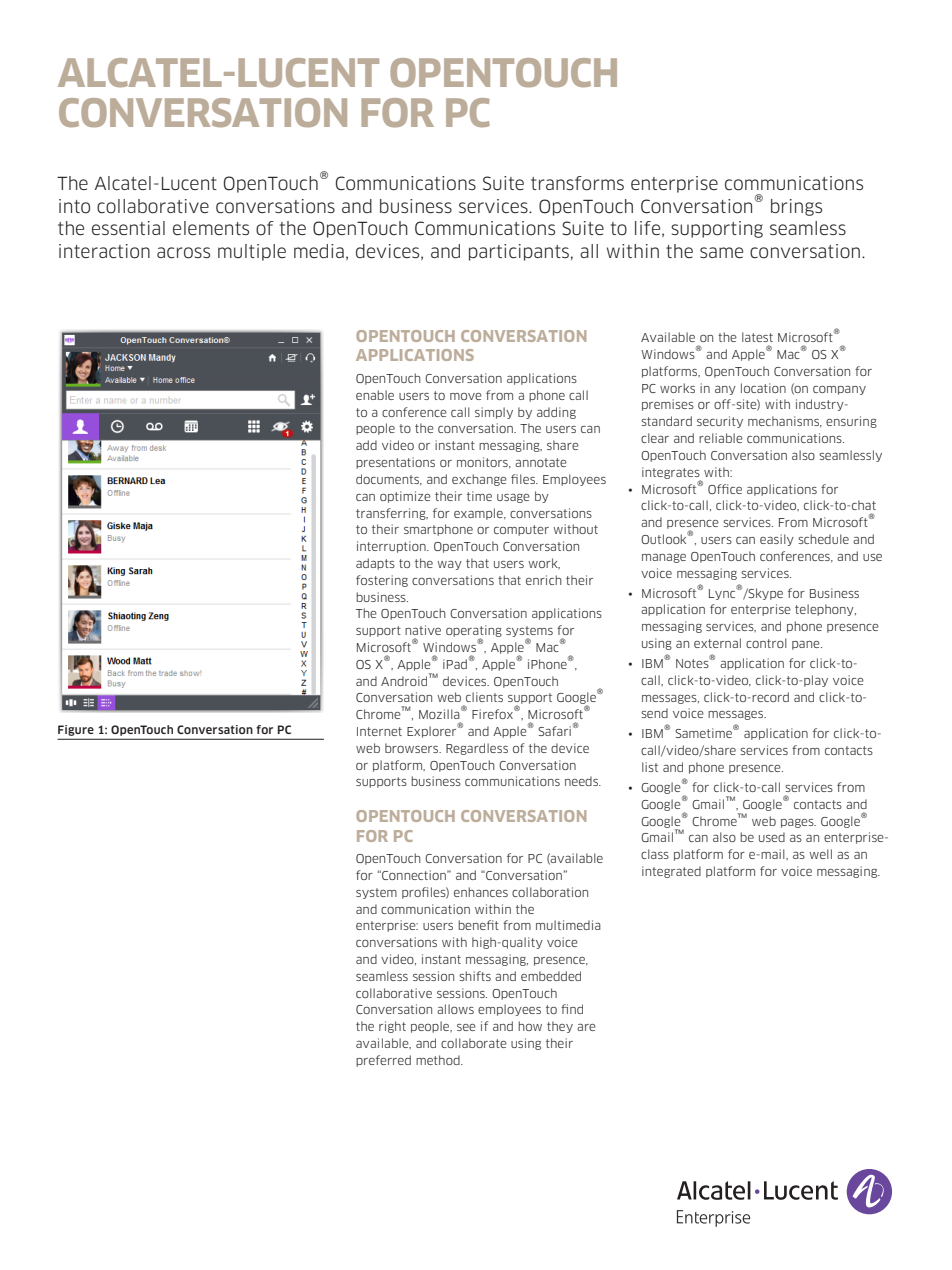  I want to click on control, so click(766, 643).
